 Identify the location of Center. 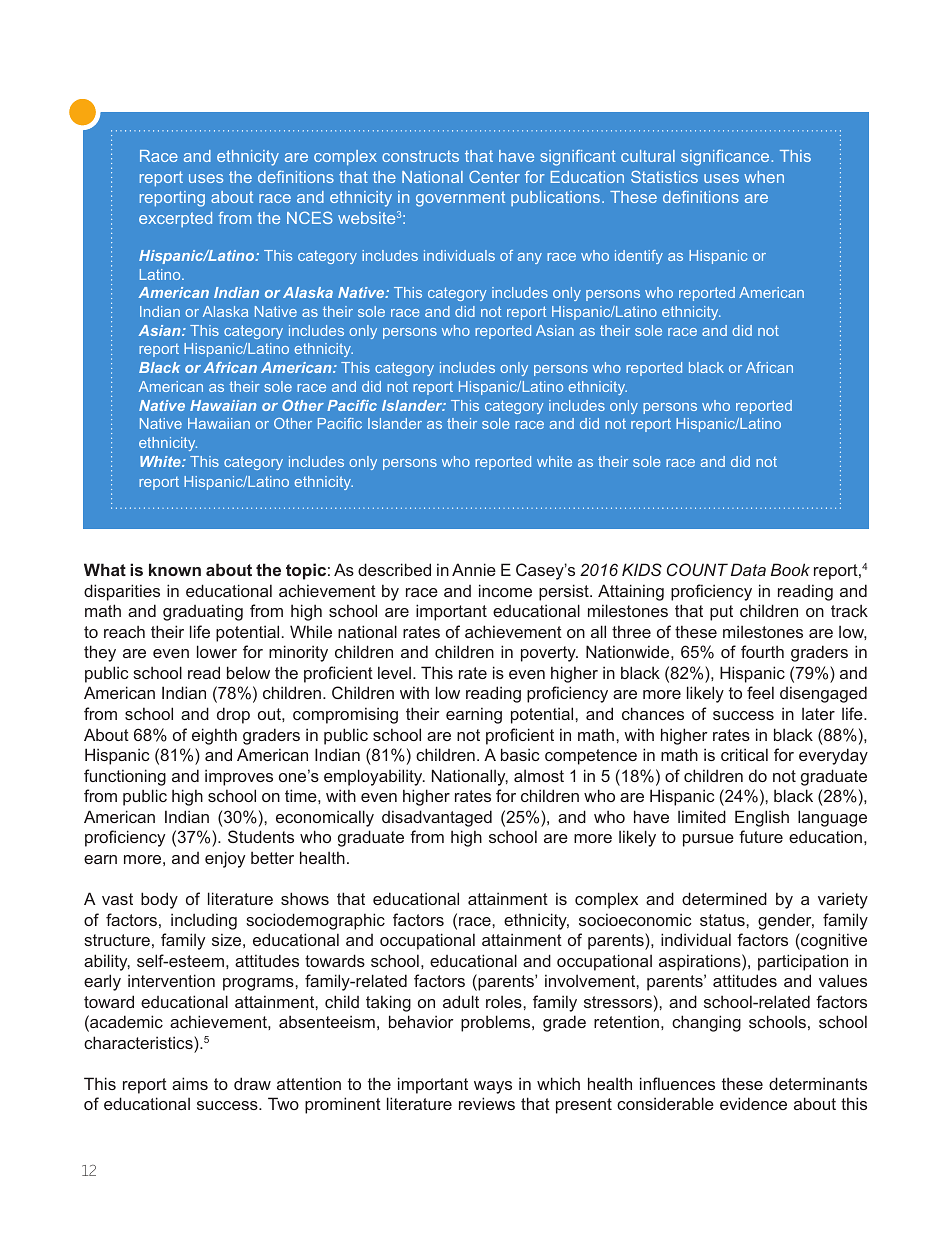
(494, 177).
